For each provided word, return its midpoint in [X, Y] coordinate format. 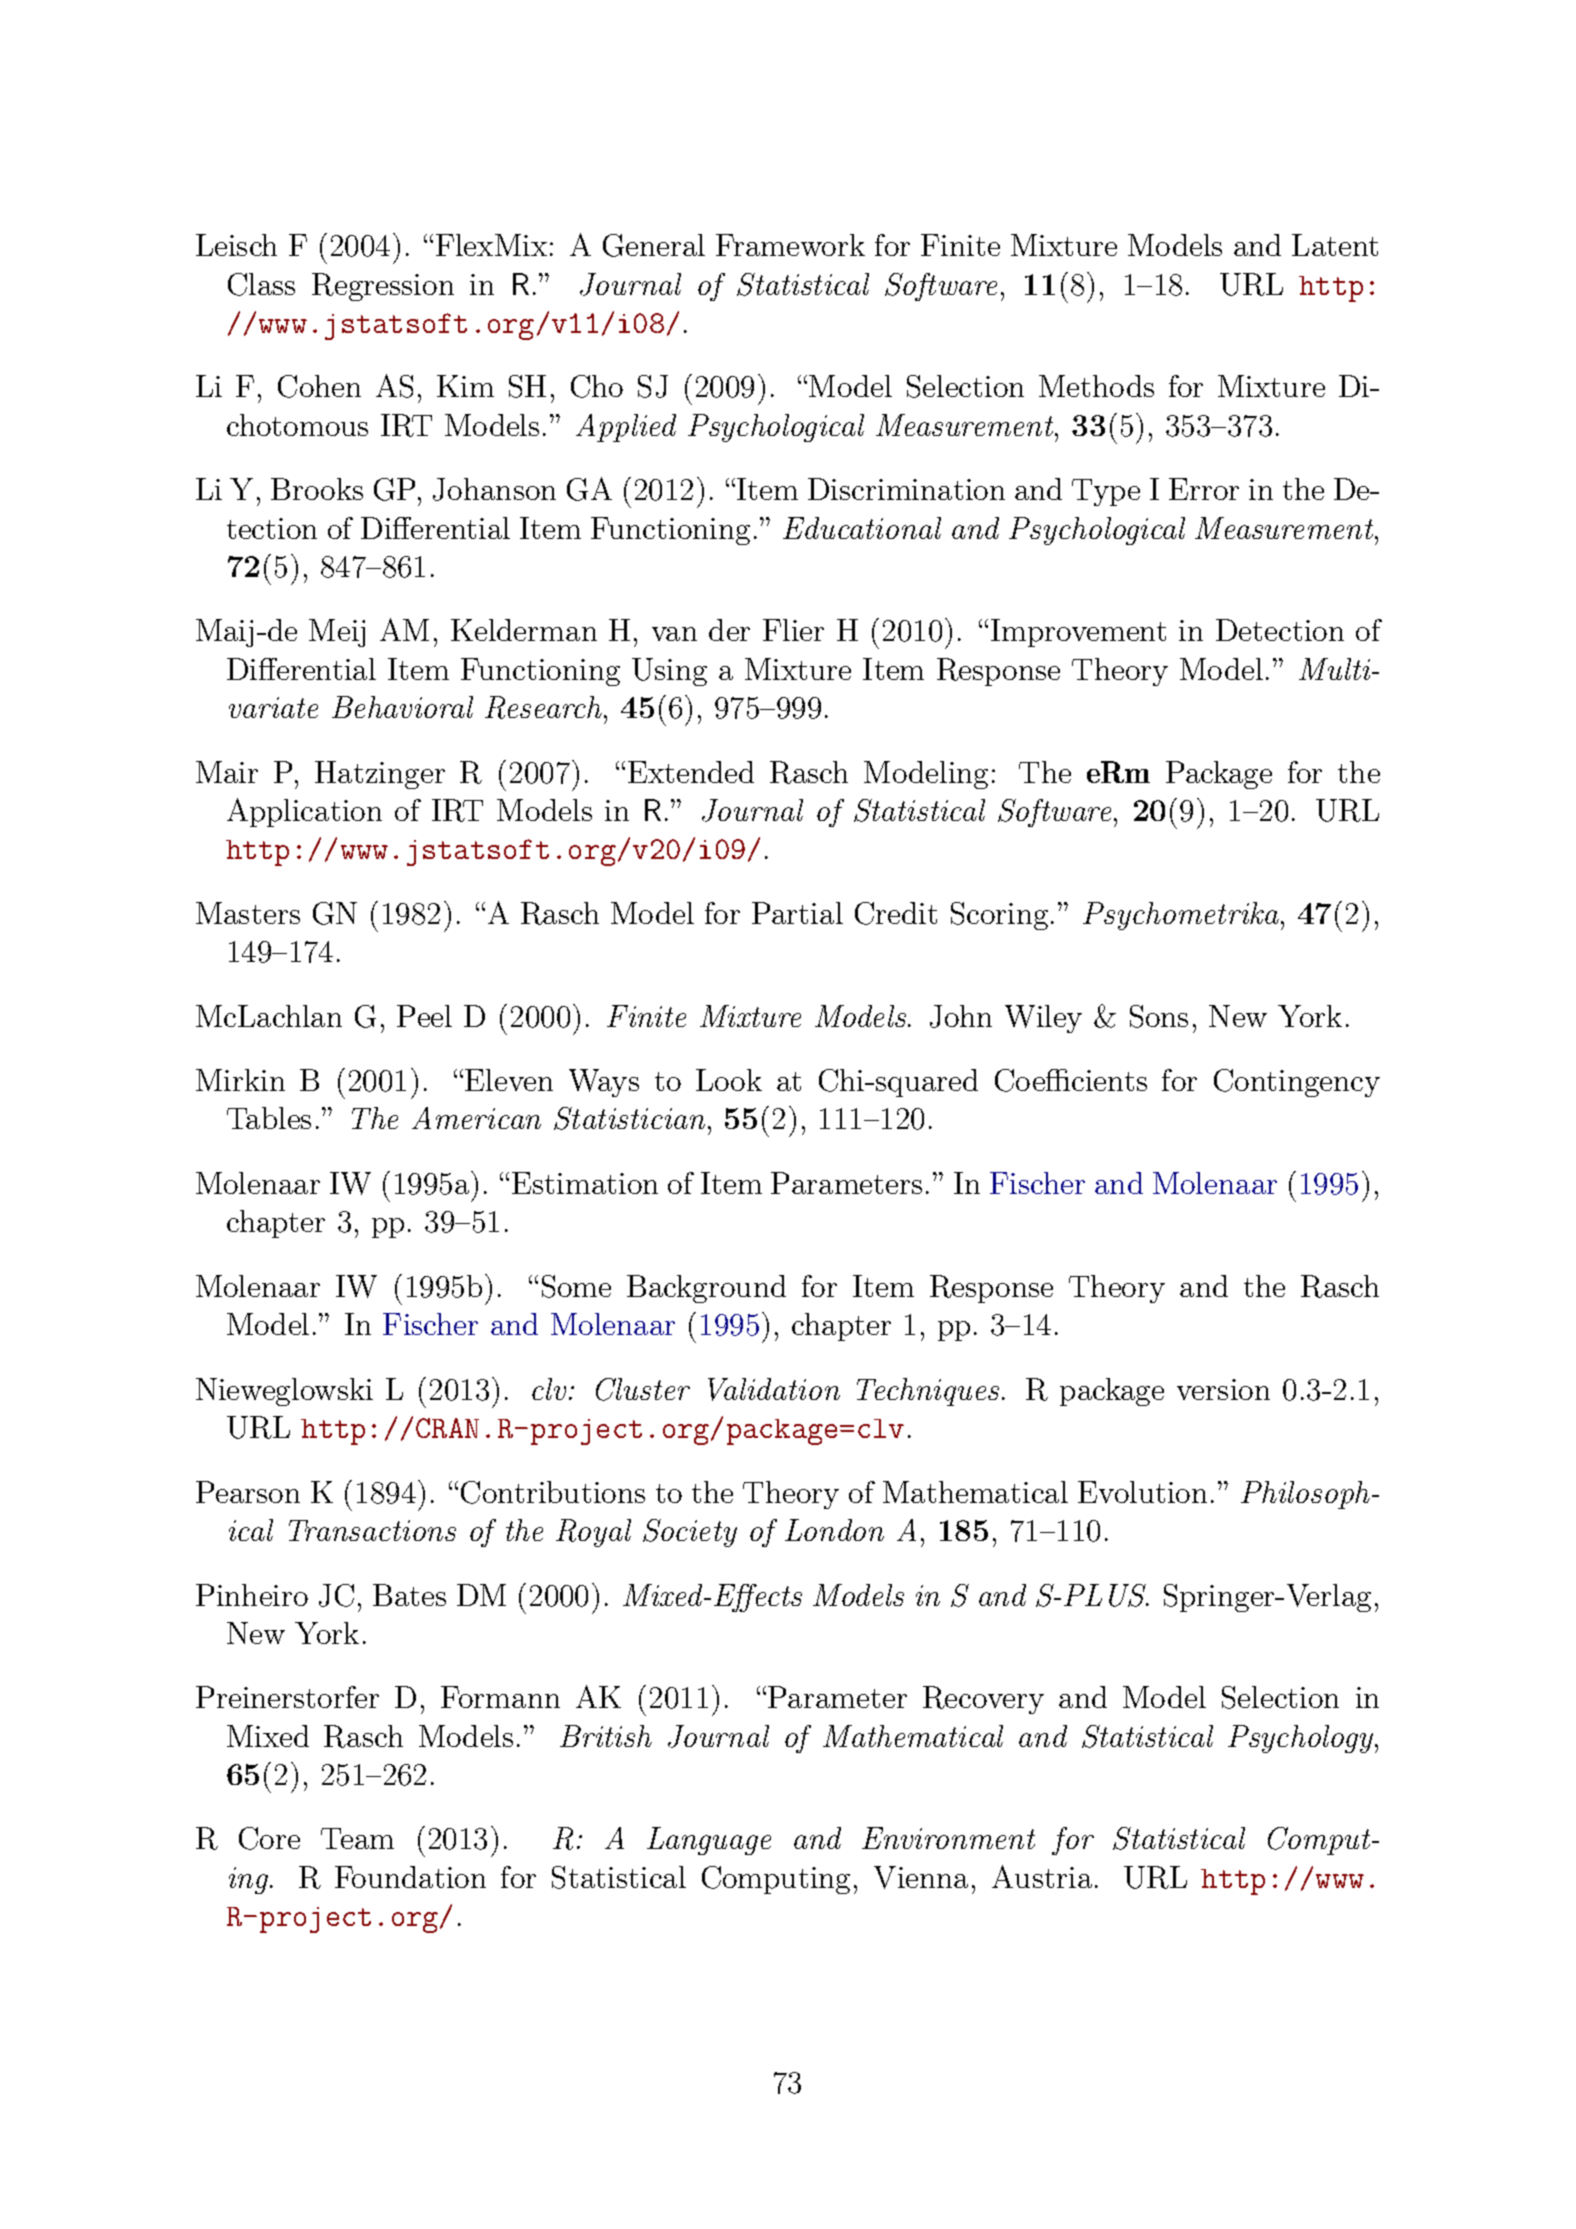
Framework [790, 245]
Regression [383, 287]
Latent [1335, 245]
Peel [424, 1016]
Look [729, 1080]
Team [357, 1838]
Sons [1159, 1016]
